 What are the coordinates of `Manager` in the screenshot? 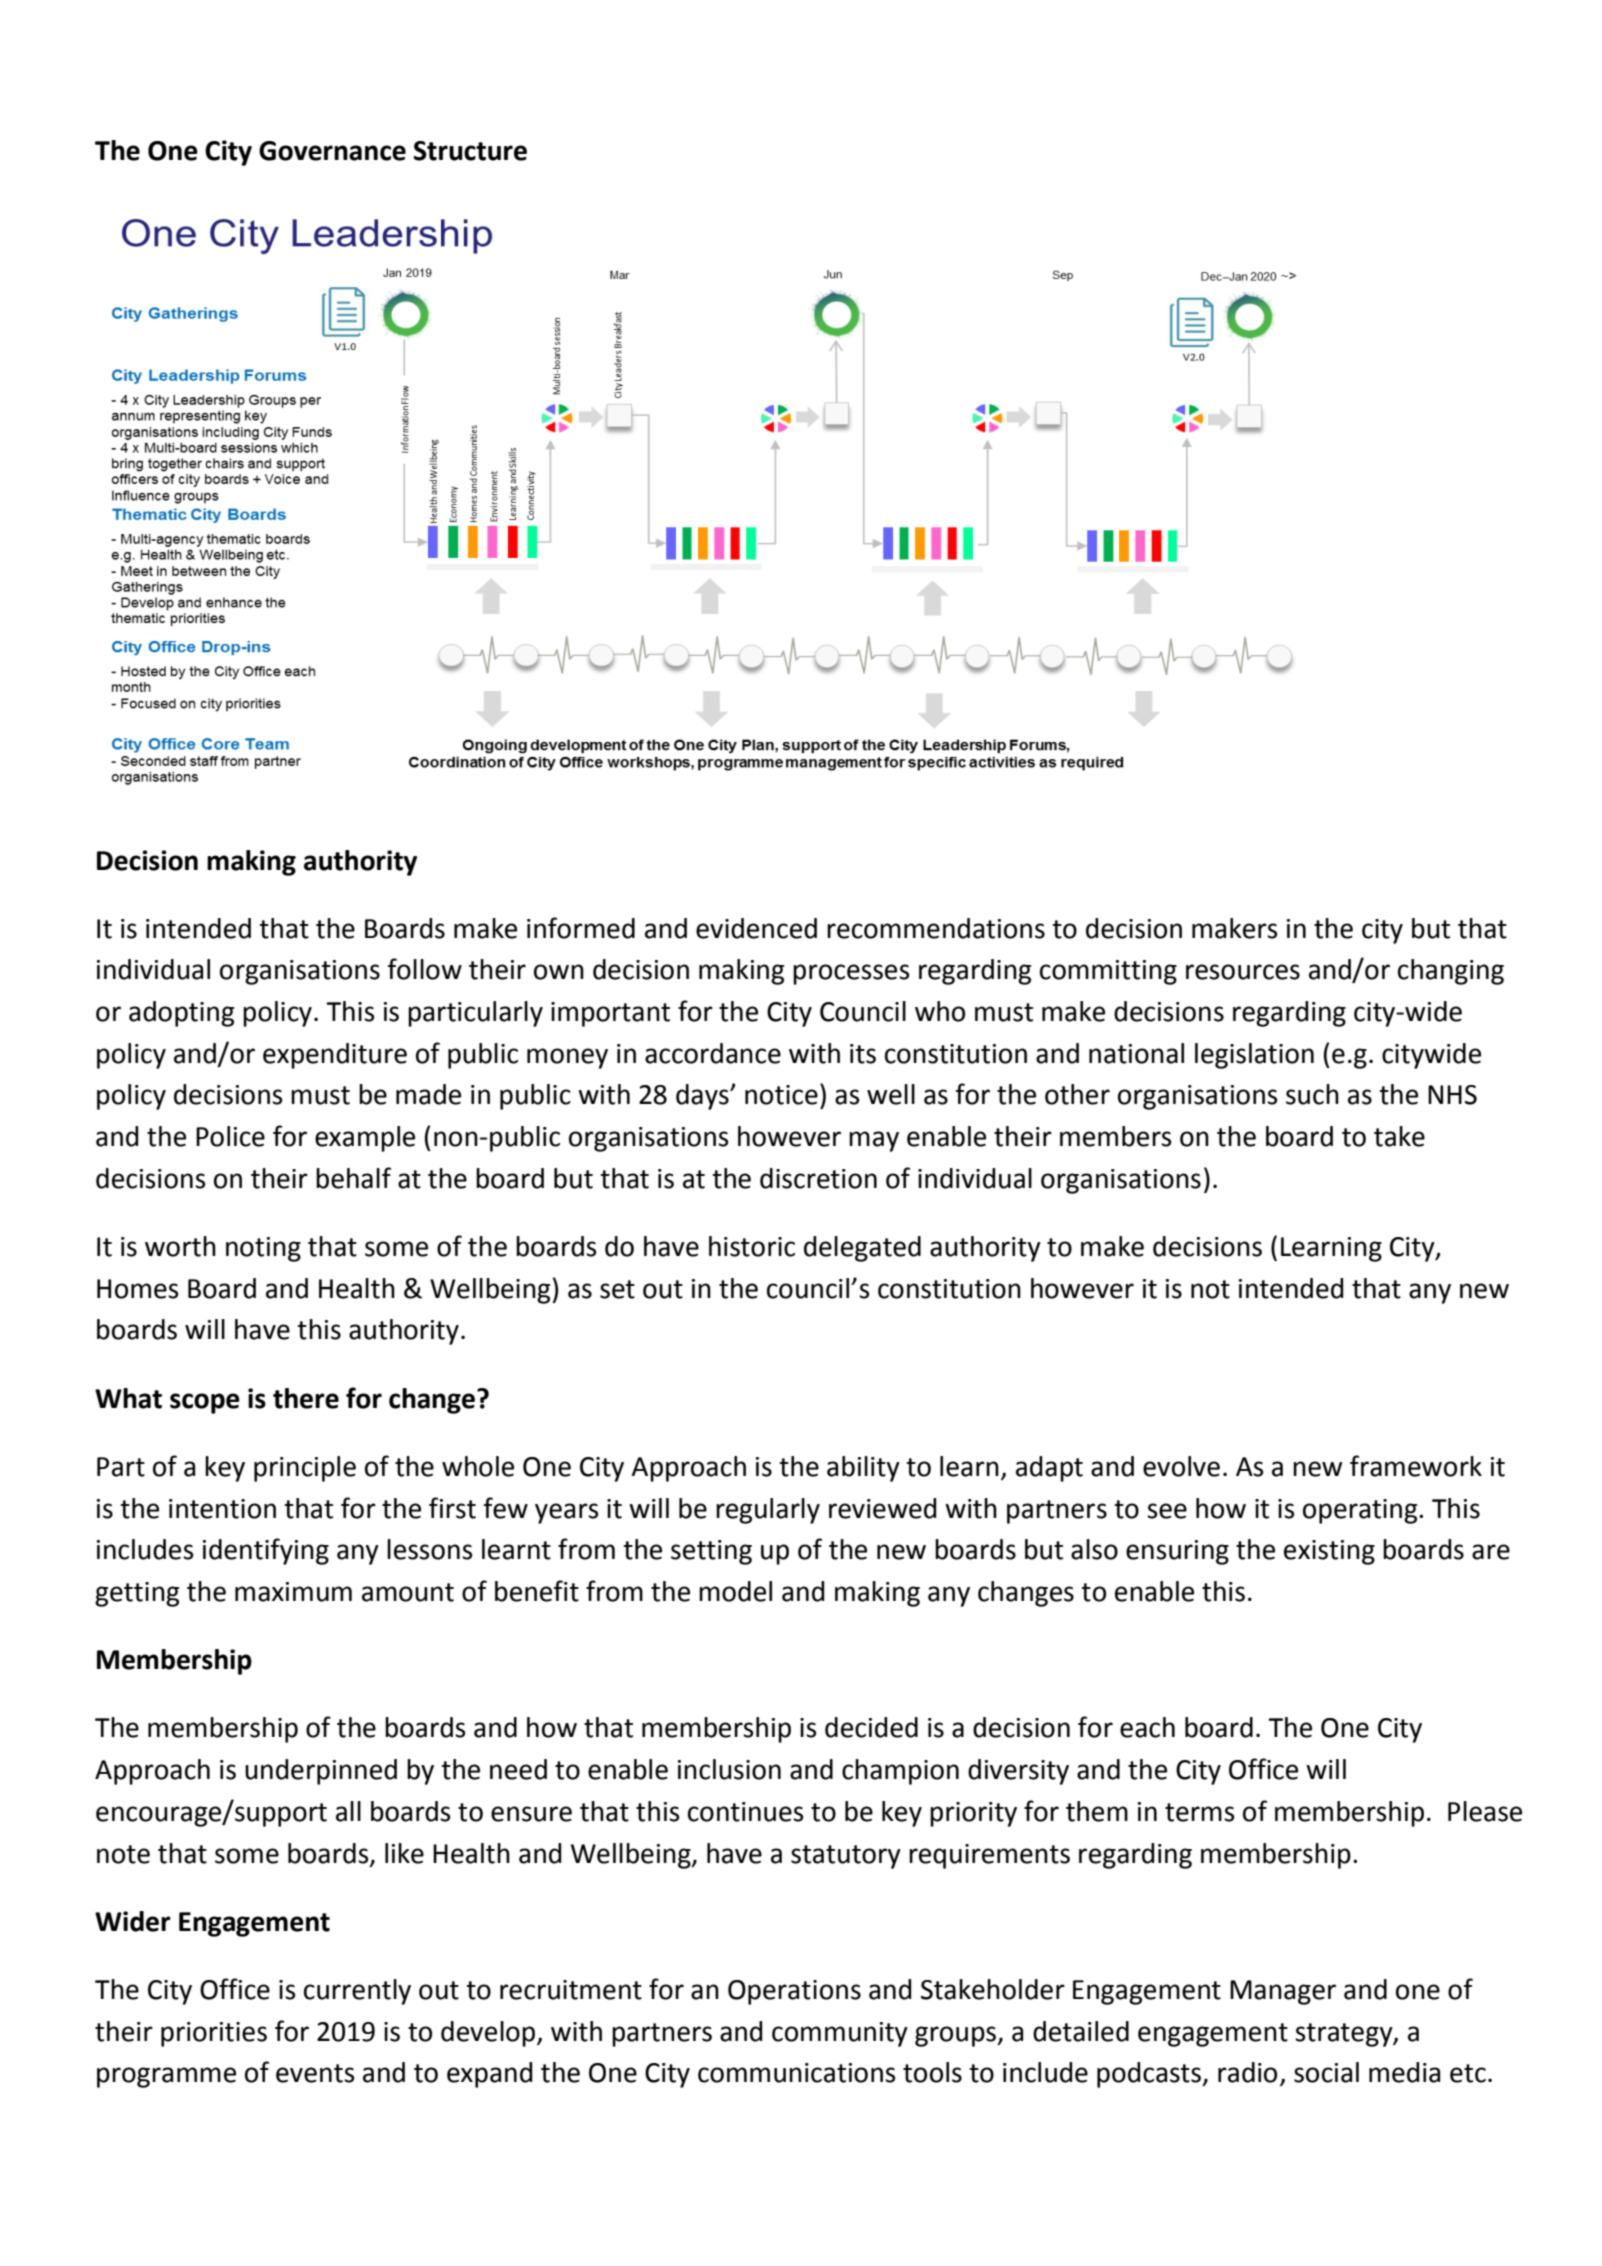 It's located at (1283, 1992).
